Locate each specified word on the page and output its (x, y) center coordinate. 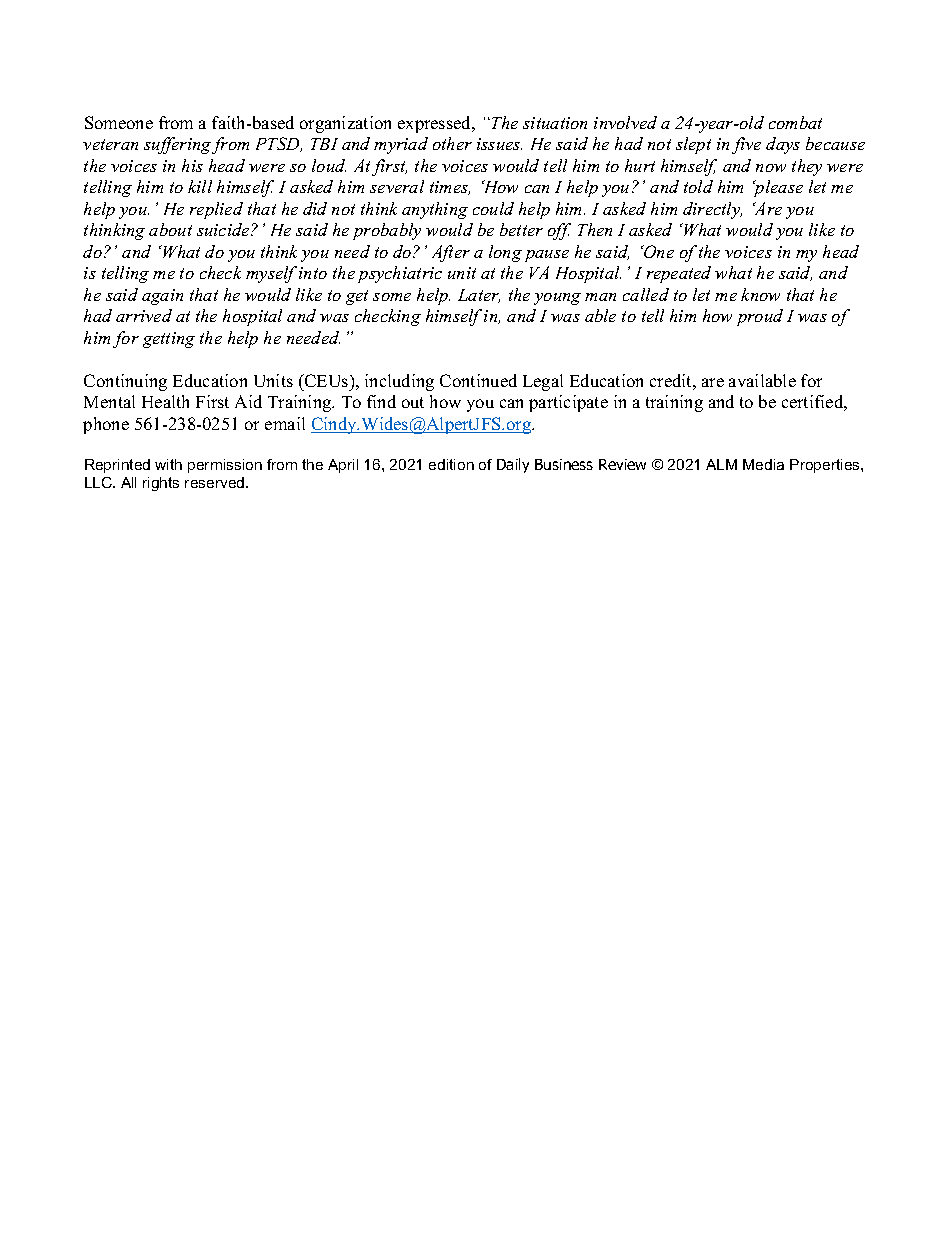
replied (216, 210)
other (452, 143)
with (168, 464)
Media (763, 464)
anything (435, 210)
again (162, 297)
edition (451, 464)
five (746, 145)
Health (165, 401)
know (760, 294)
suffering (177, 145)
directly (712, 210)
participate (568, 403)
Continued (478, 380)
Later (479, 296)
